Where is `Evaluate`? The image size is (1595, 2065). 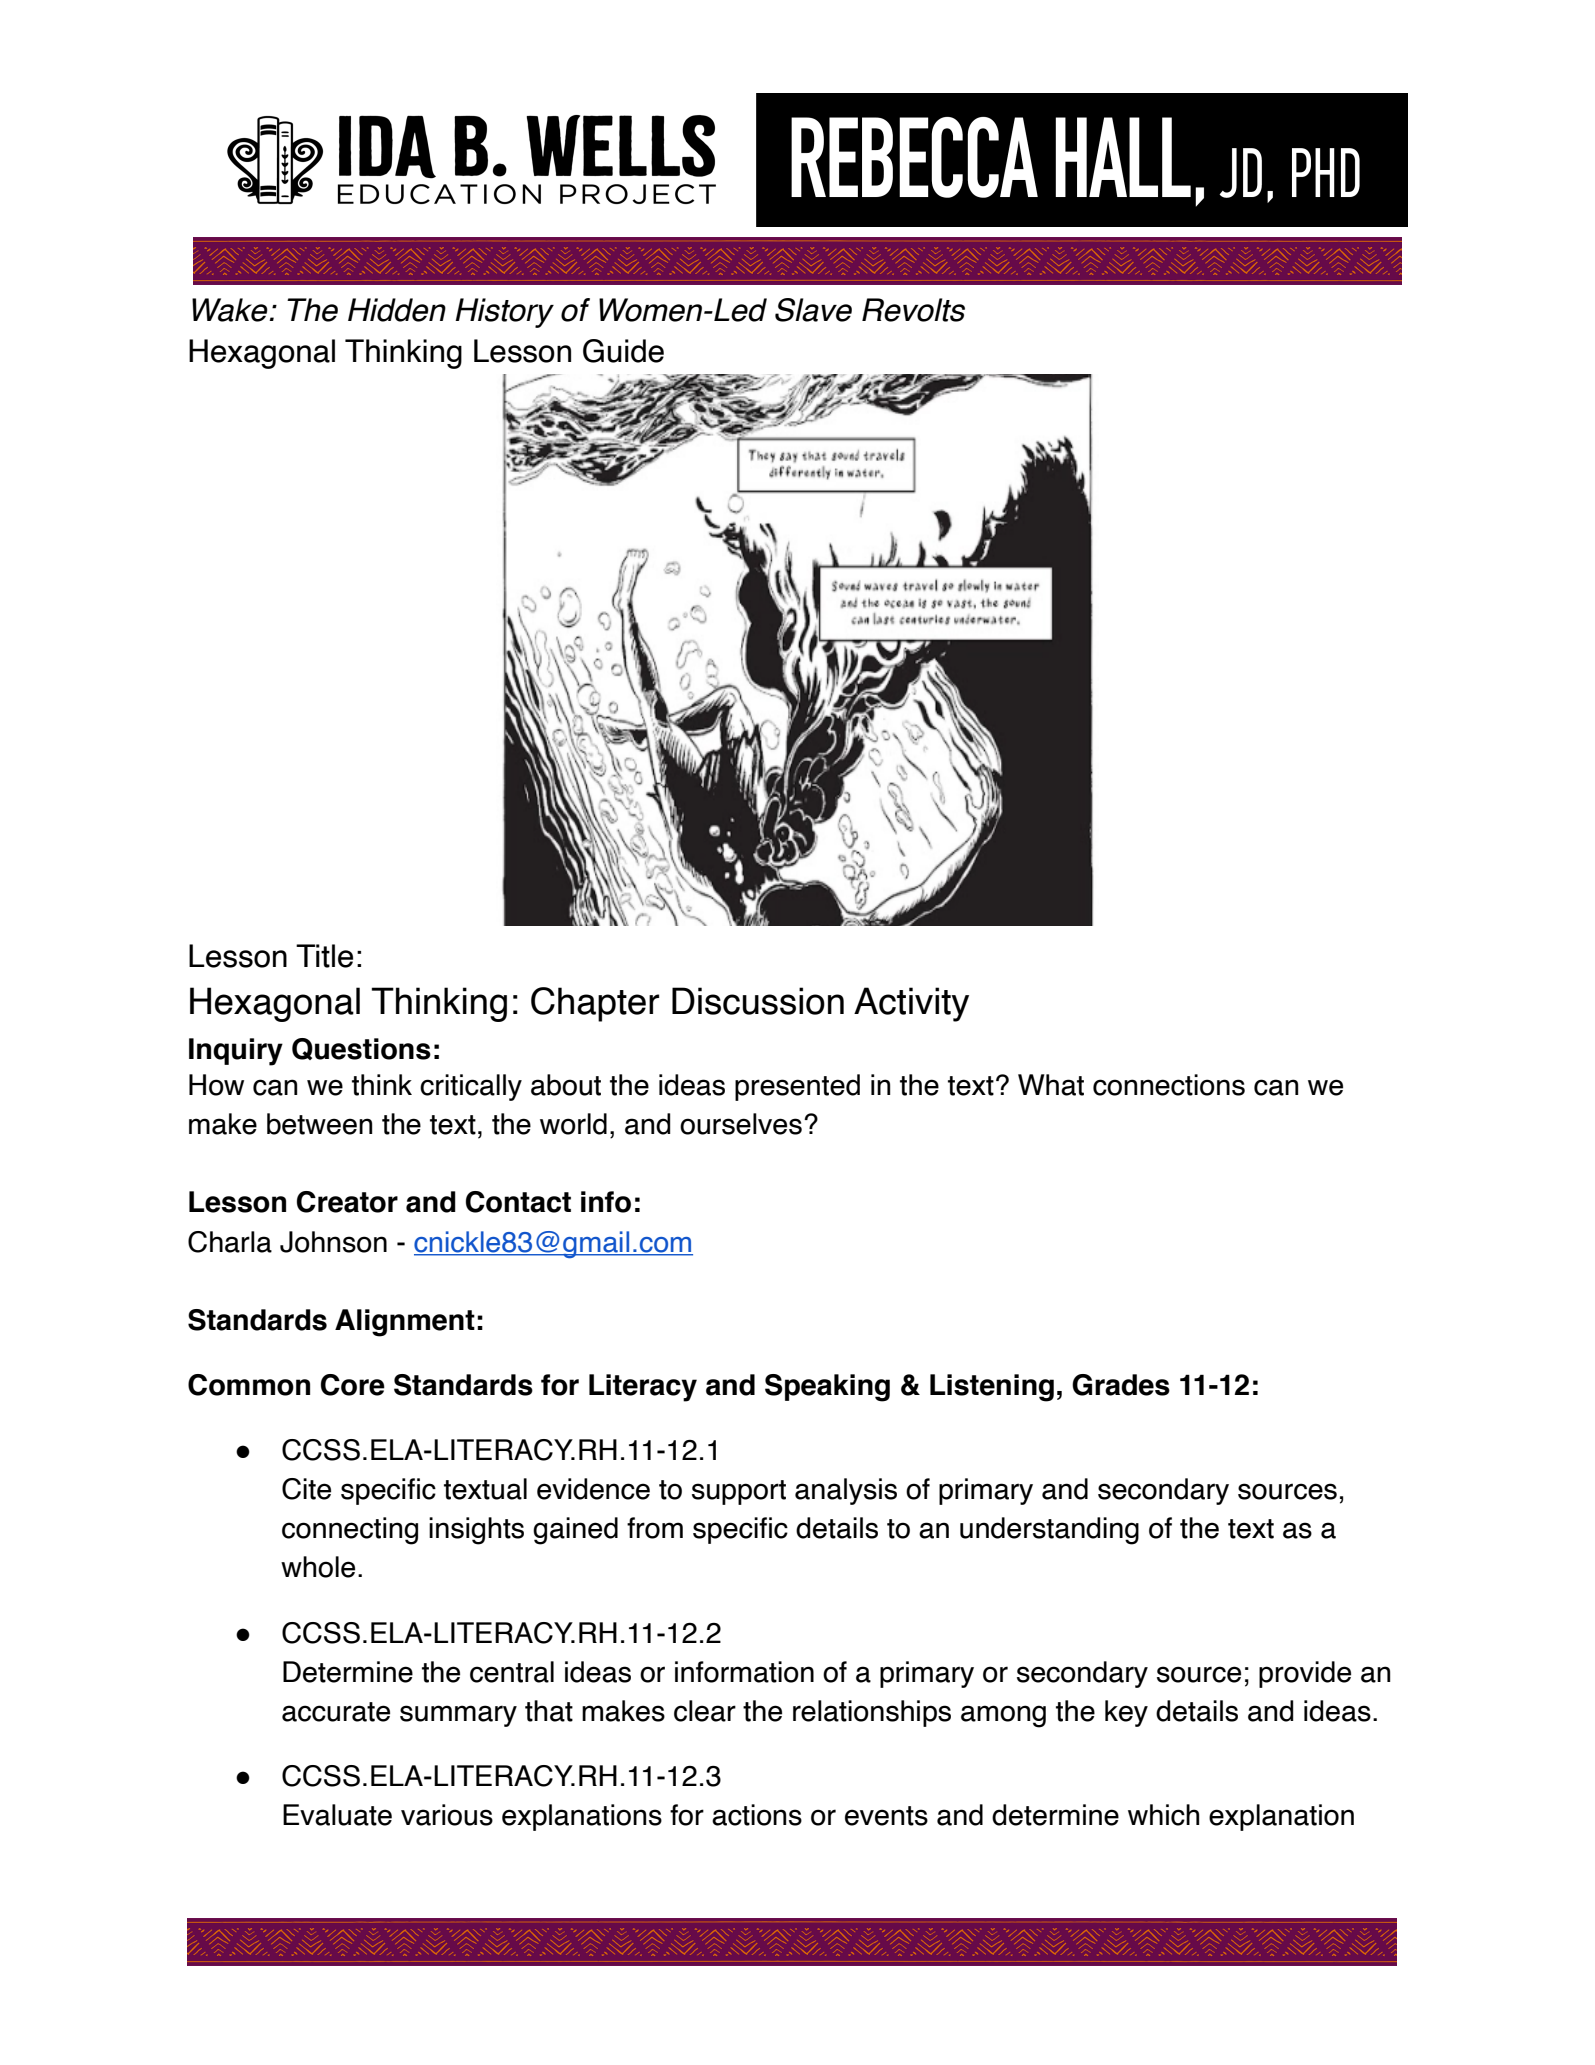 Evaluate is located at coordinates (337, 1815).
